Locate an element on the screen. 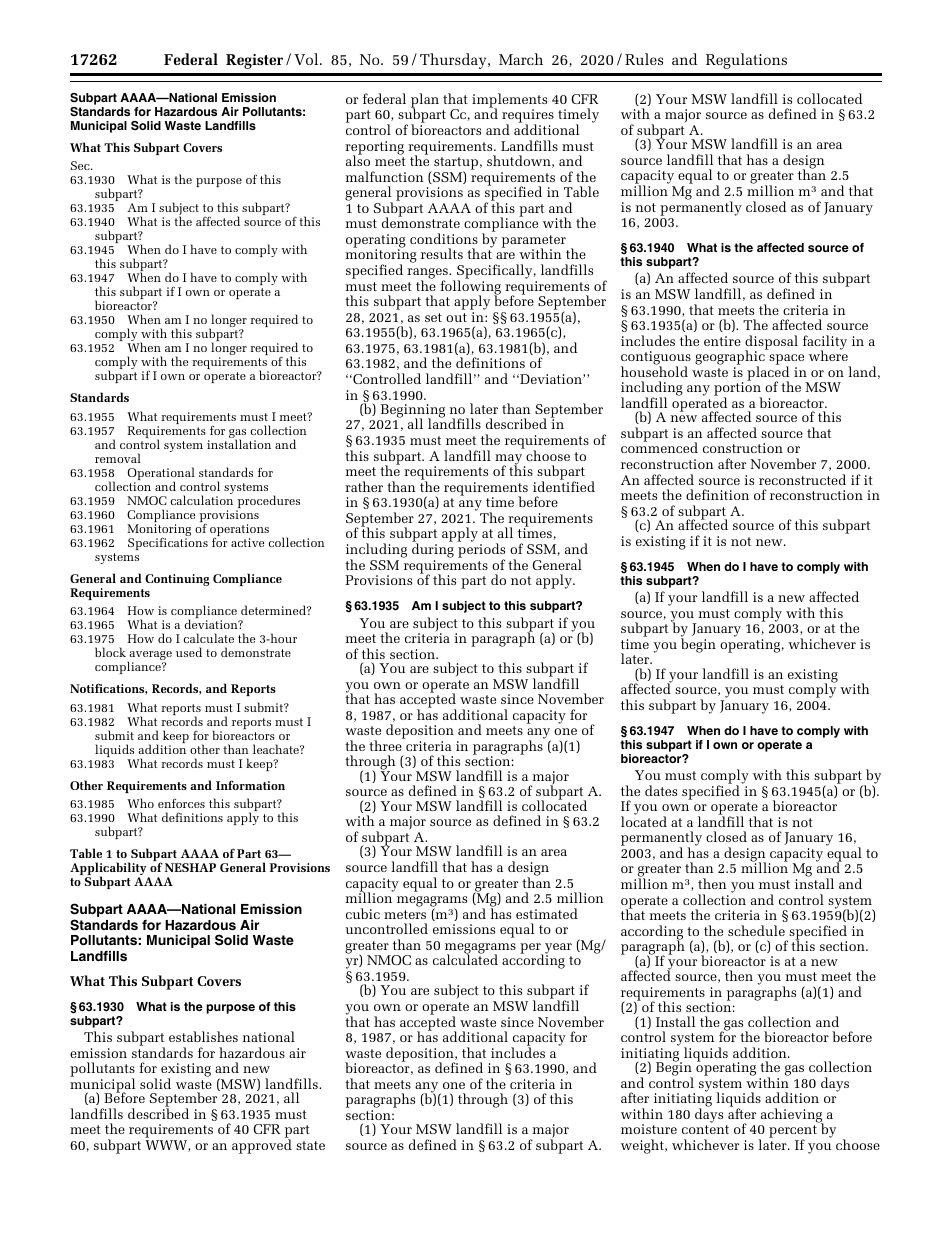 The width and height of the screenshot is (952, 1233). Register is located at coordinates (254, 61).
